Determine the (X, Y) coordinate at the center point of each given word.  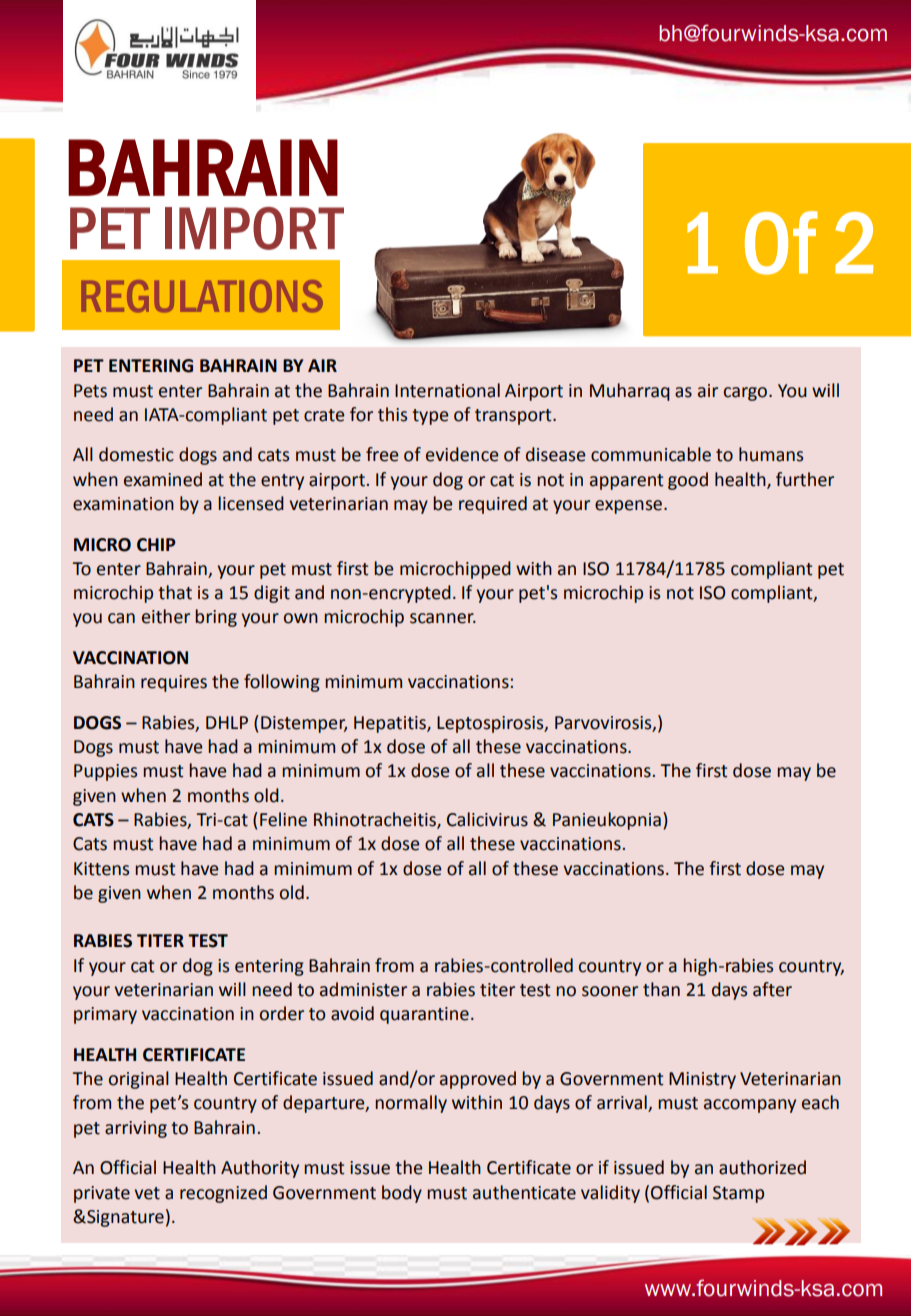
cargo (747, 394)
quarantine (424, 1015)
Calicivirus (487, 819)
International (447, 390)
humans (771, 454)
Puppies (105, 772)
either (166, 616)
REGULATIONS (202, 296)
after (772, 989)
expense (630, 507)
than (661, 989)
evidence (462, 454)
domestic (136, 454)
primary (105, 1015)
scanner (443, 618)
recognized (223, 1194)
